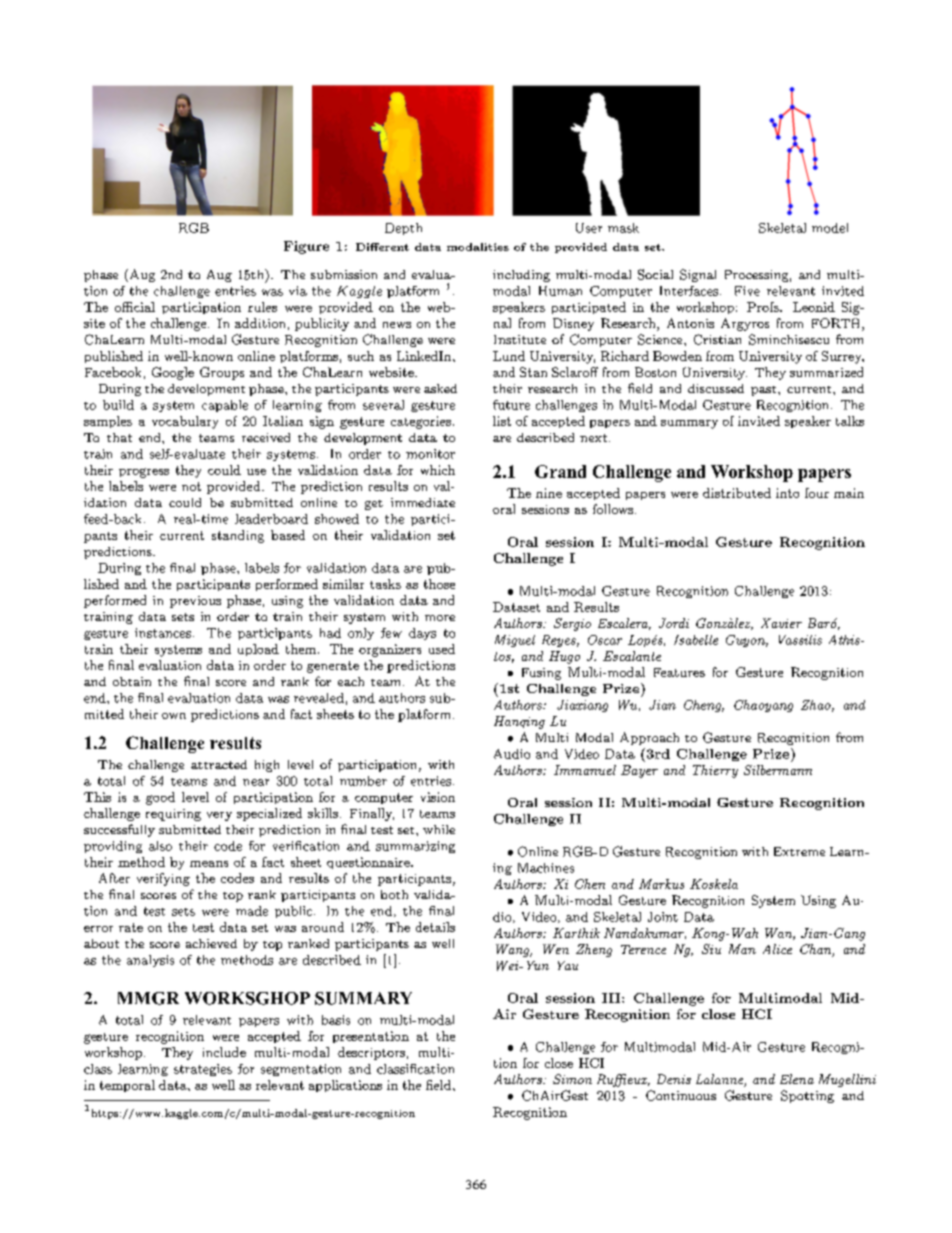 The height and width of the screenshot is (1233, 952). Describe the element at coordinates (438, 470) in the screenshot. I see `which` at that location.
